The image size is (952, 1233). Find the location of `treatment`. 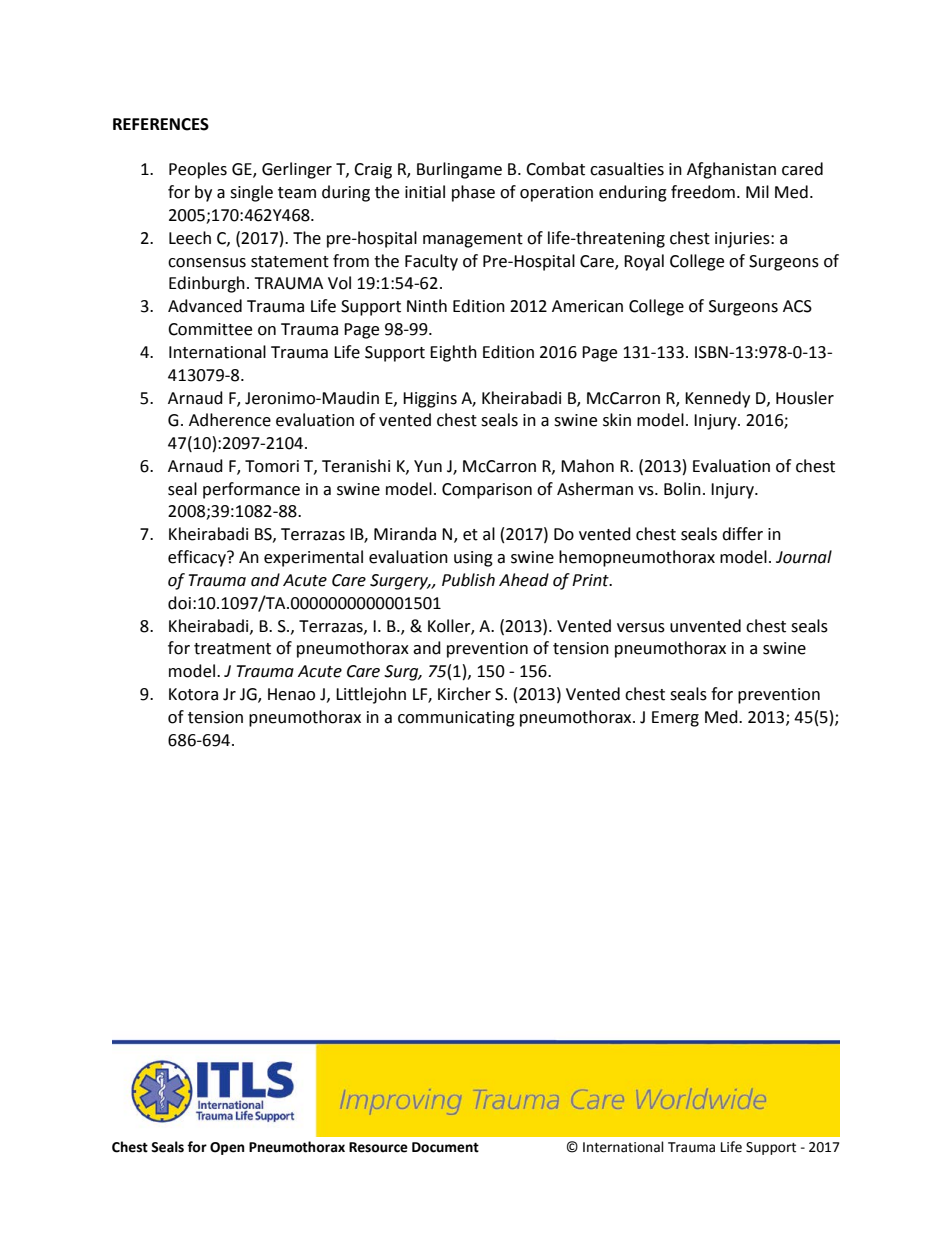

treatment is located at coordinates (232, 649).
